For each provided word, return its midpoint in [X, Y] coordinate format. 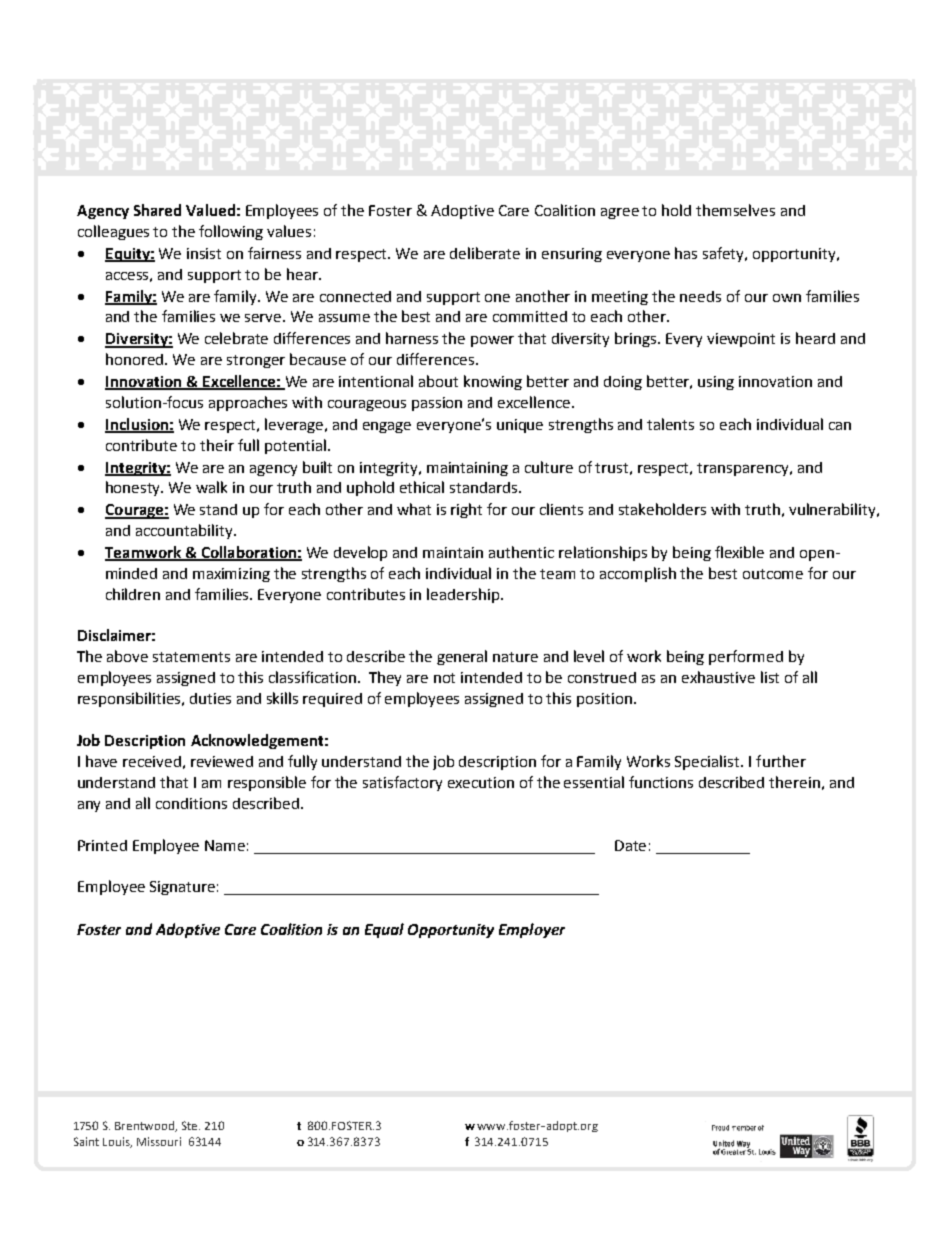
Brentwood [146, 1126]
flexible [739, 552]
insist [204, 253]
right [466, 510]
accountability [185, 531]
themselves [735, 210]
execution [481, 782]
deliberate [485, 253]
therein [794, 782]
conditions [191, 803]
